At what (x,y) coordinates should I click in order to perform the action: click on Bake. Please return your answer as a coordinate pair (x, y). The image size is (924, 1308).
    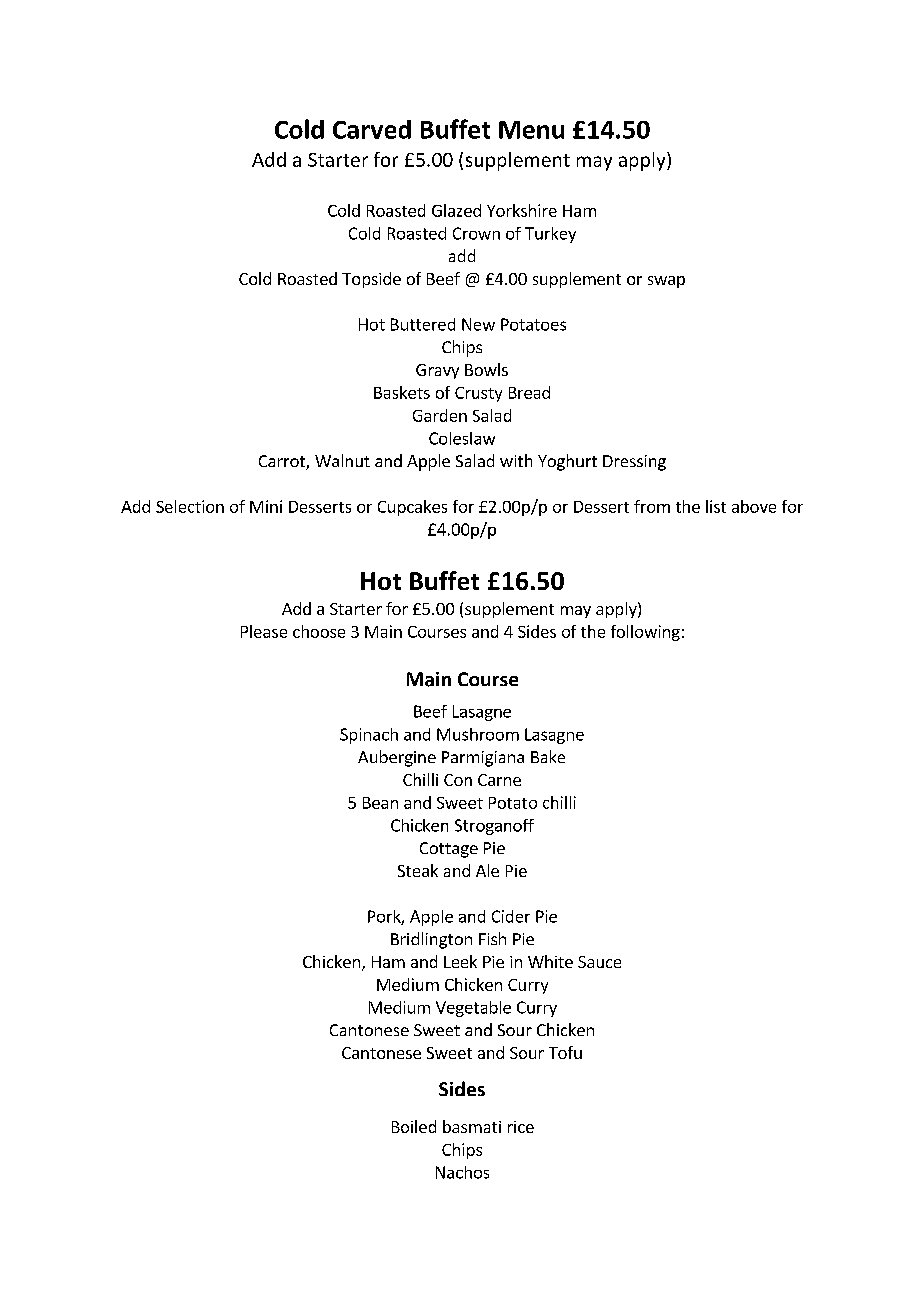
    Looking at the image, I should click on (548, 756).
